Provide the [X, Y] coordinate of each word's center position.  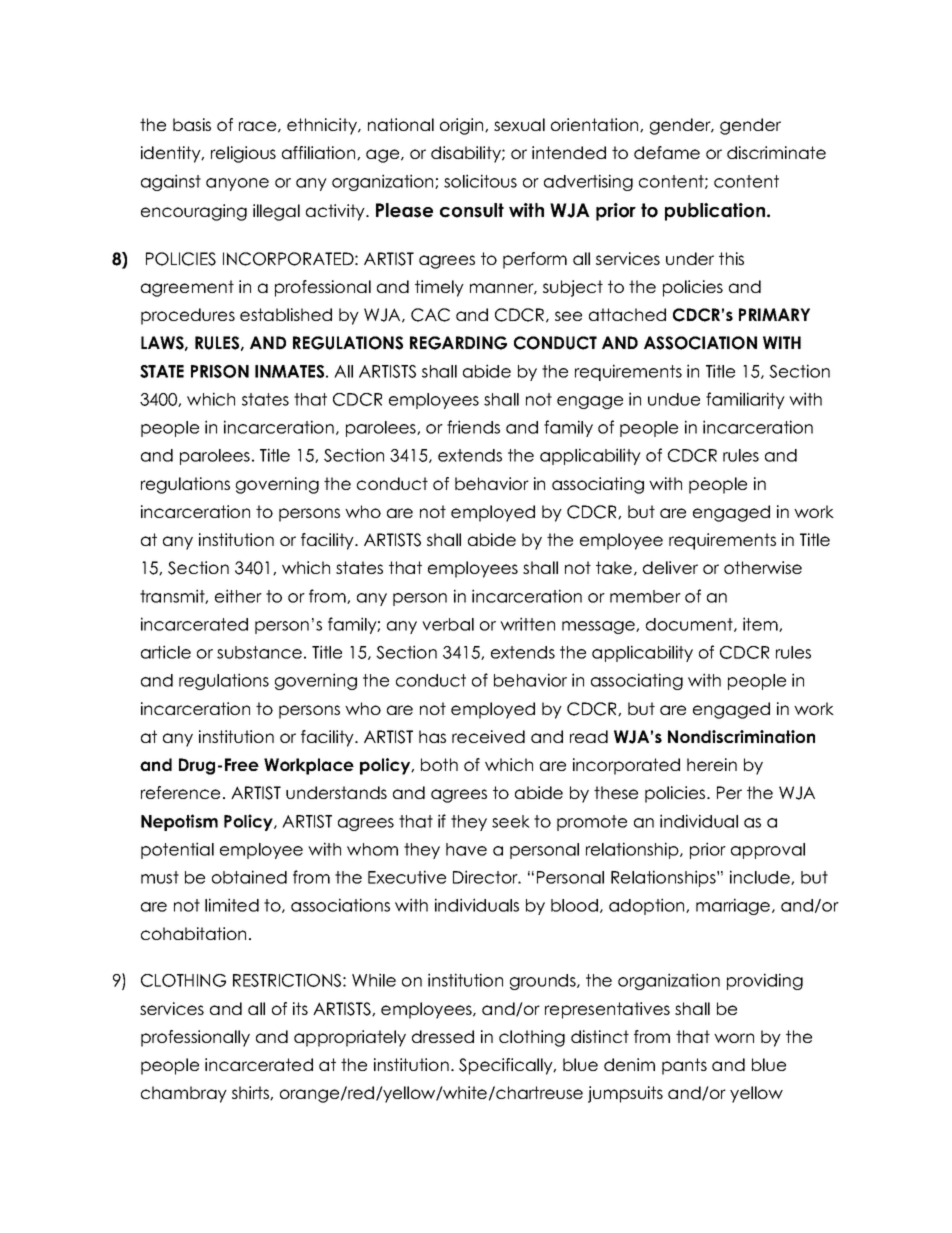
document [690, 625]
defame [667, 152]
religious [243, 154]
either [238, 596]
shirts [251, 1093]
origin [463, 126]
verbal [448, 624]
